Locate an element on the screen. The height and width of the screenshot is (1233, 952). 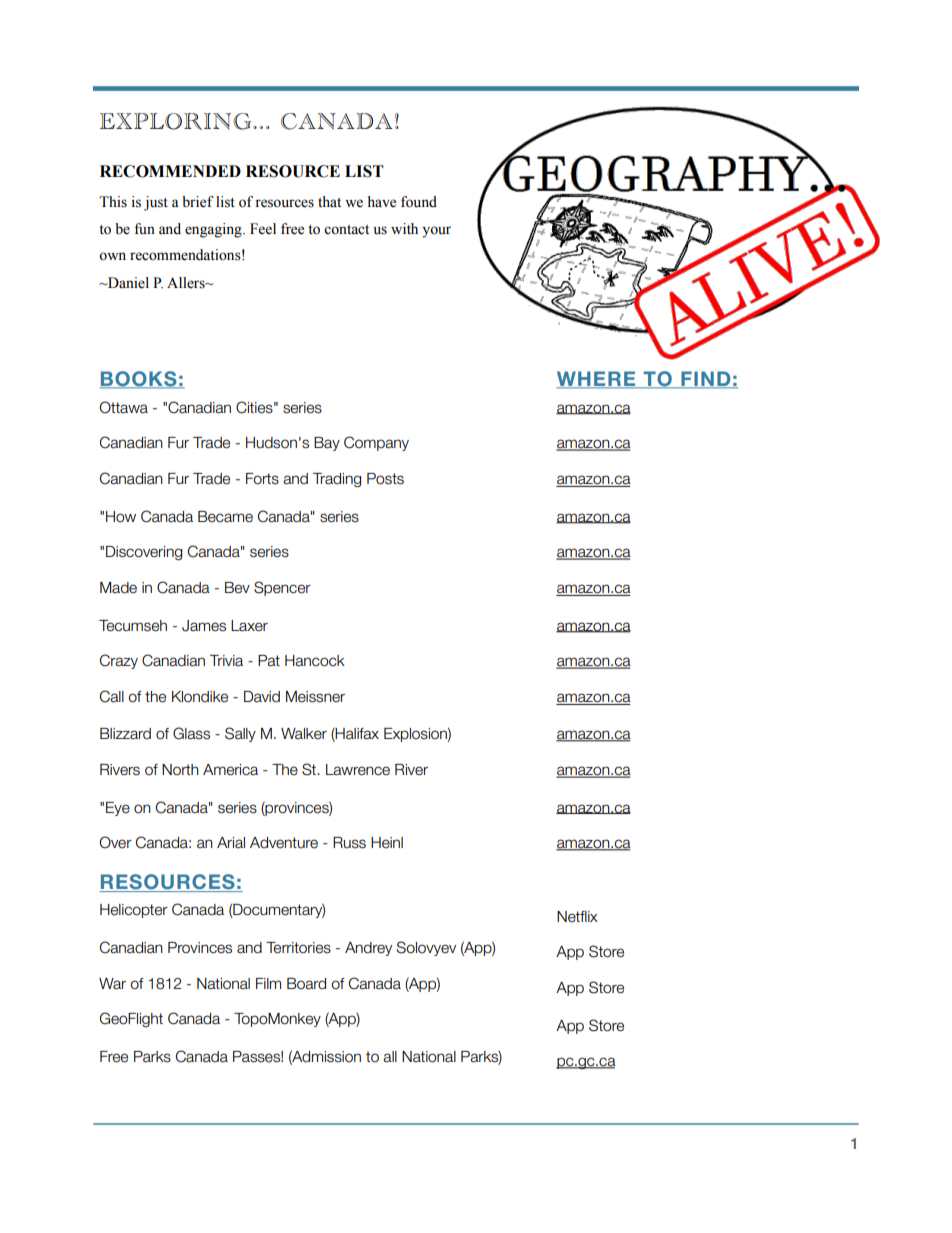
Daniel is located at coordinates (127, 283).
